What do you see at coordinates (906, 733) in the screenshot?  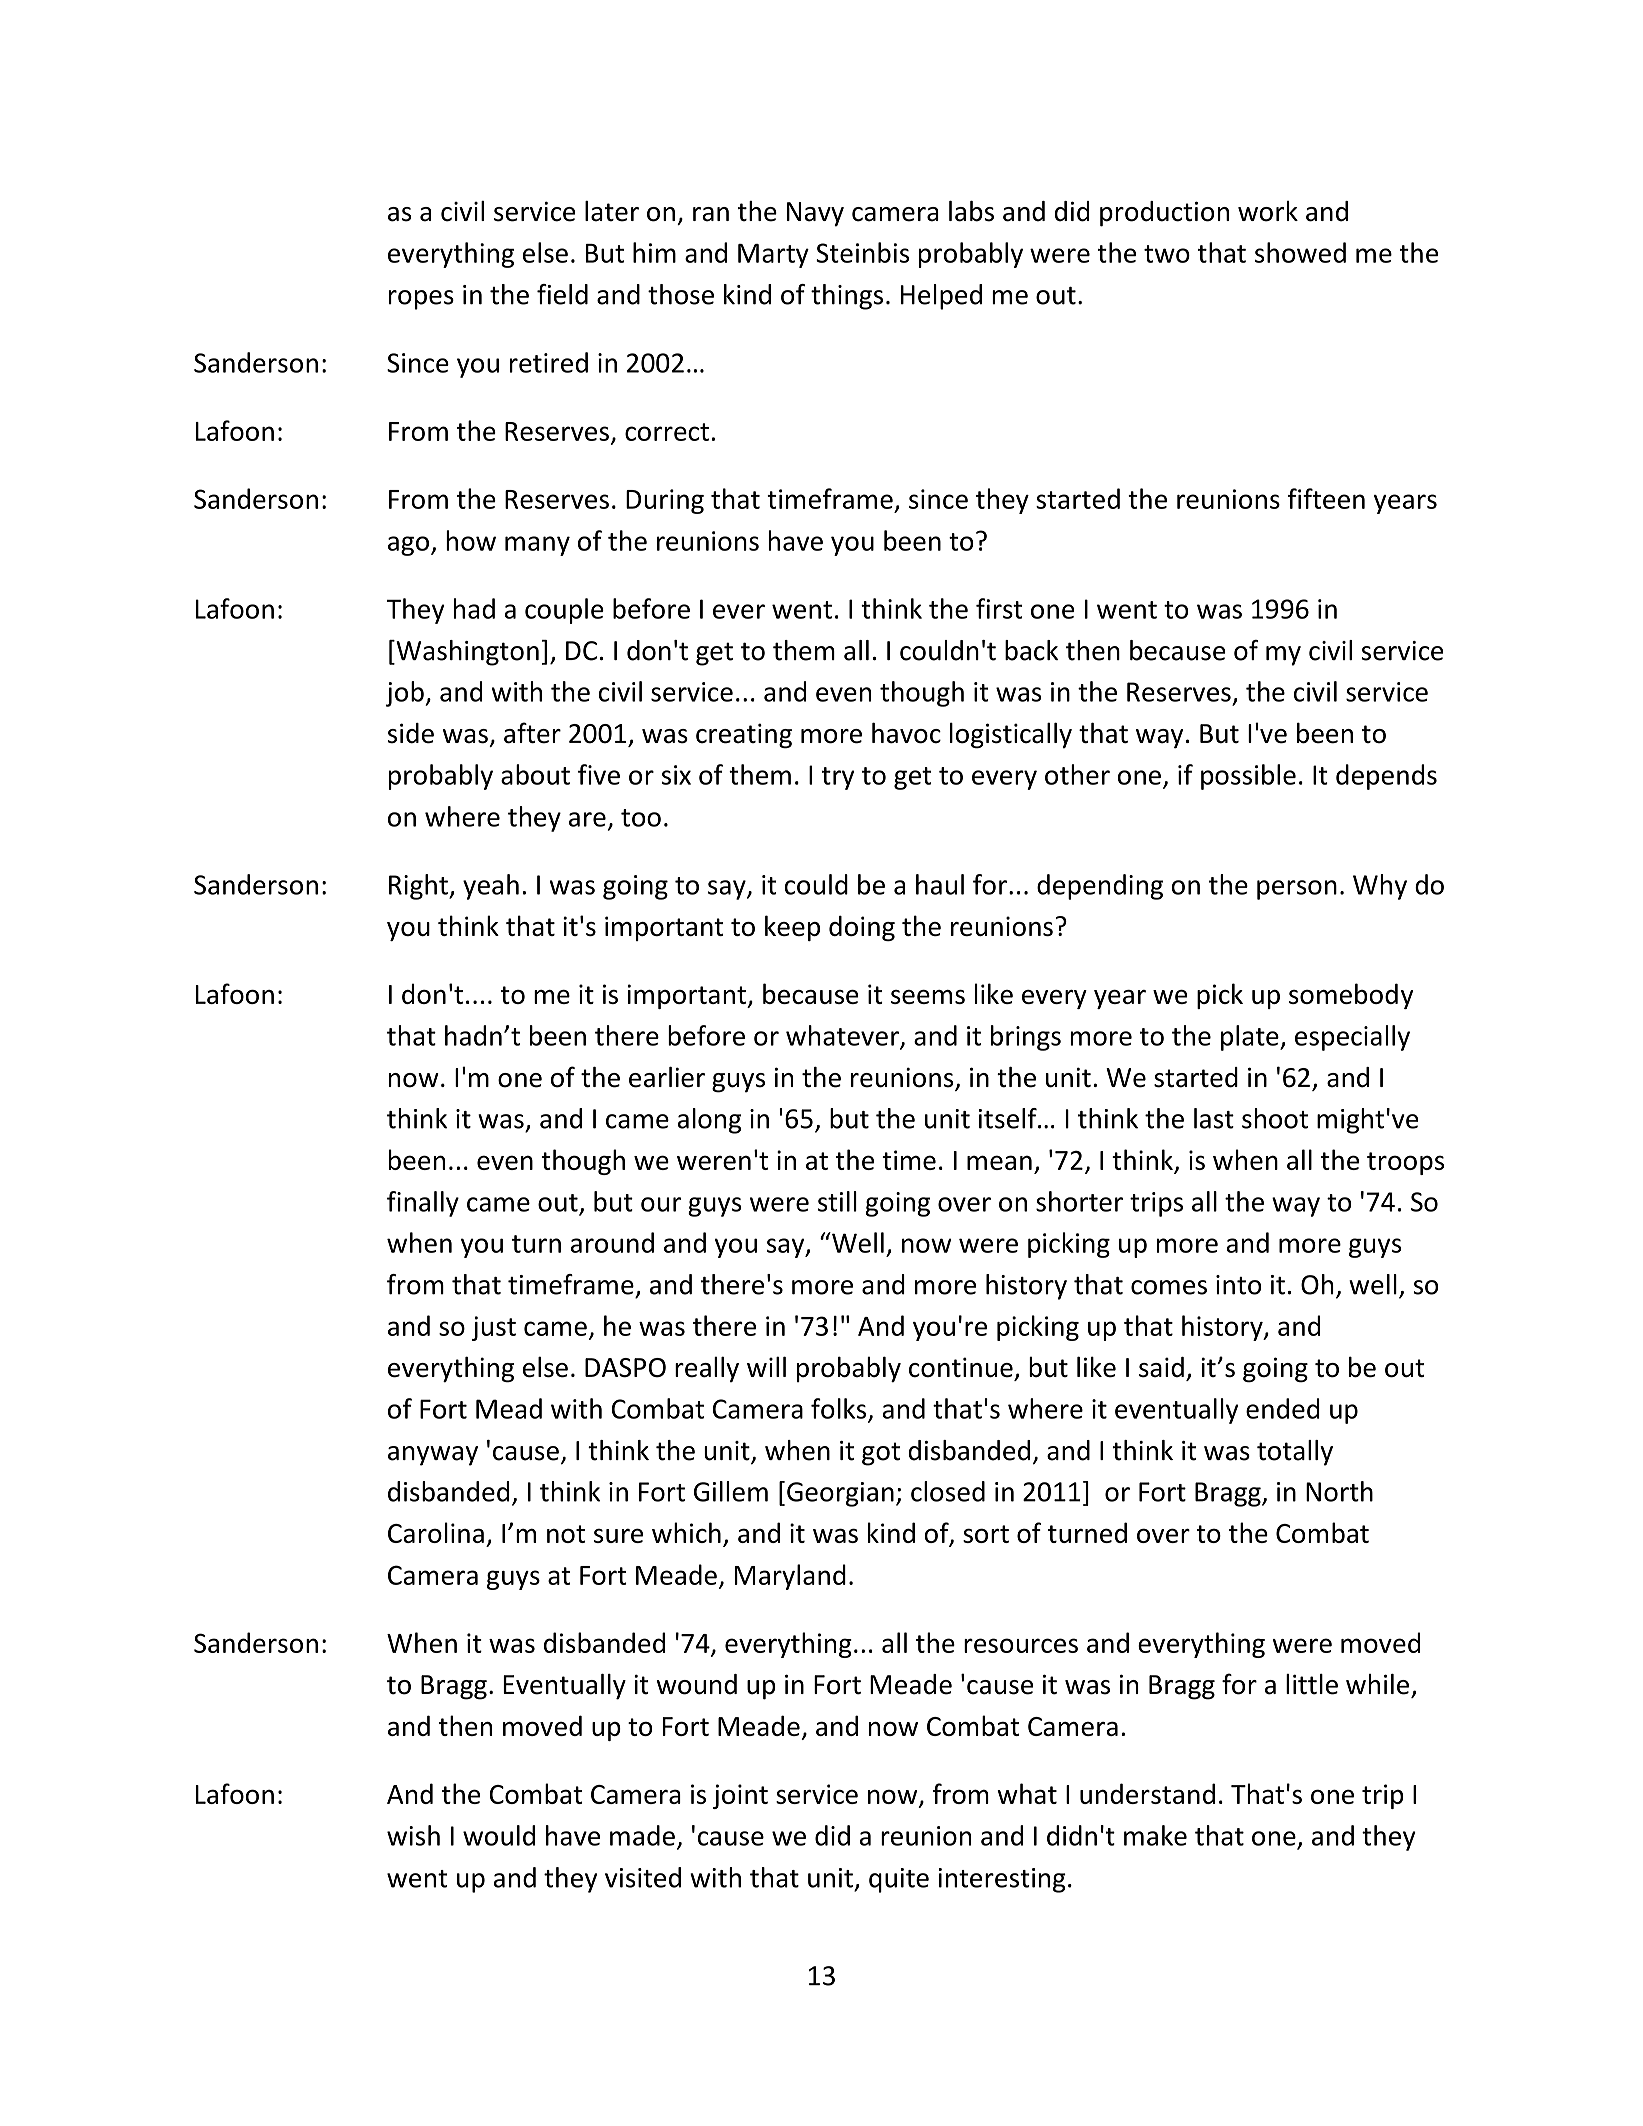 I see `havoc` at bounding box center [906, 733].
